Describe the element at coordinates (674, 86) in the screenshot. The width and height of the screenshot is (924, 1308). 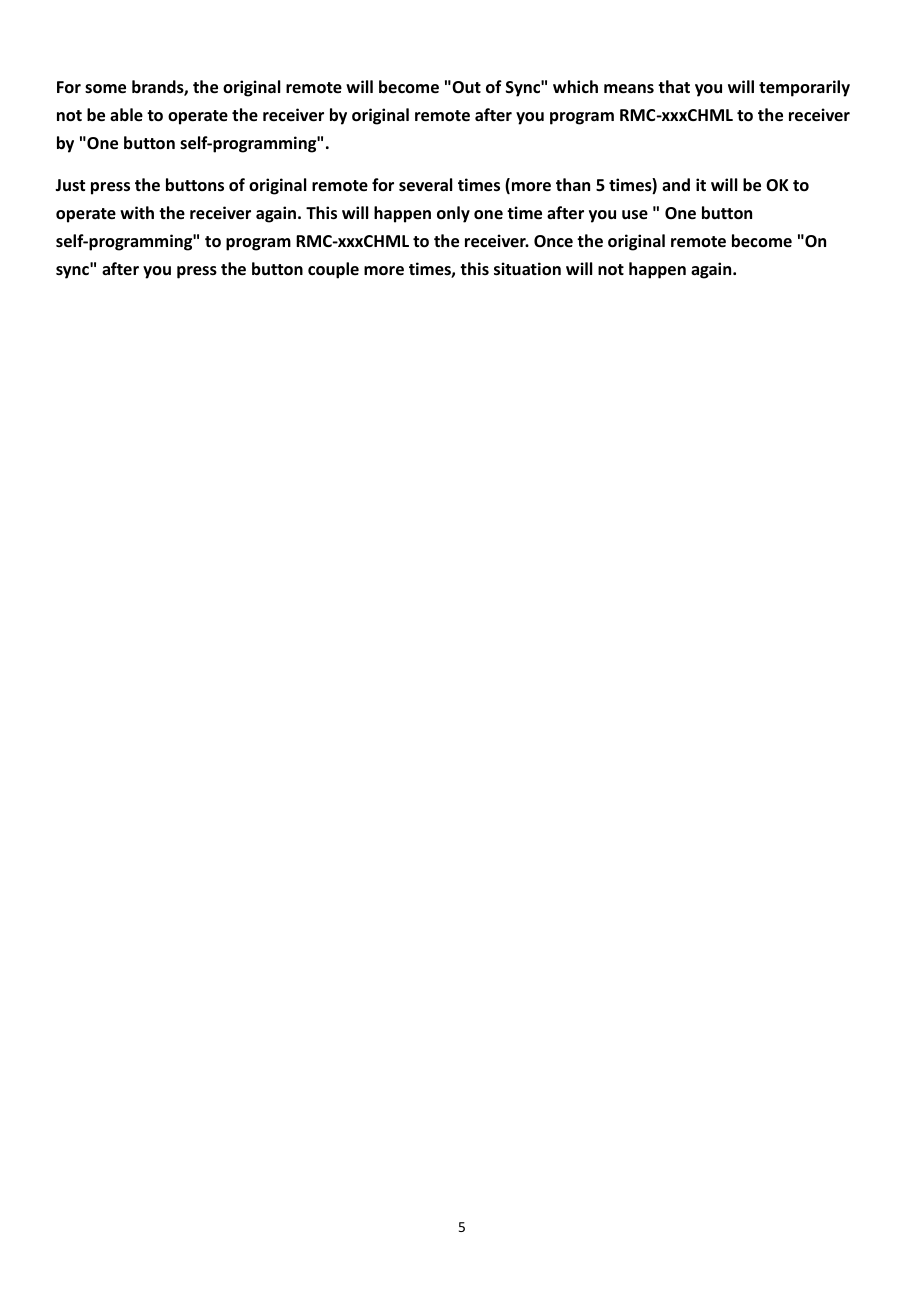
I see `that` at that location.
